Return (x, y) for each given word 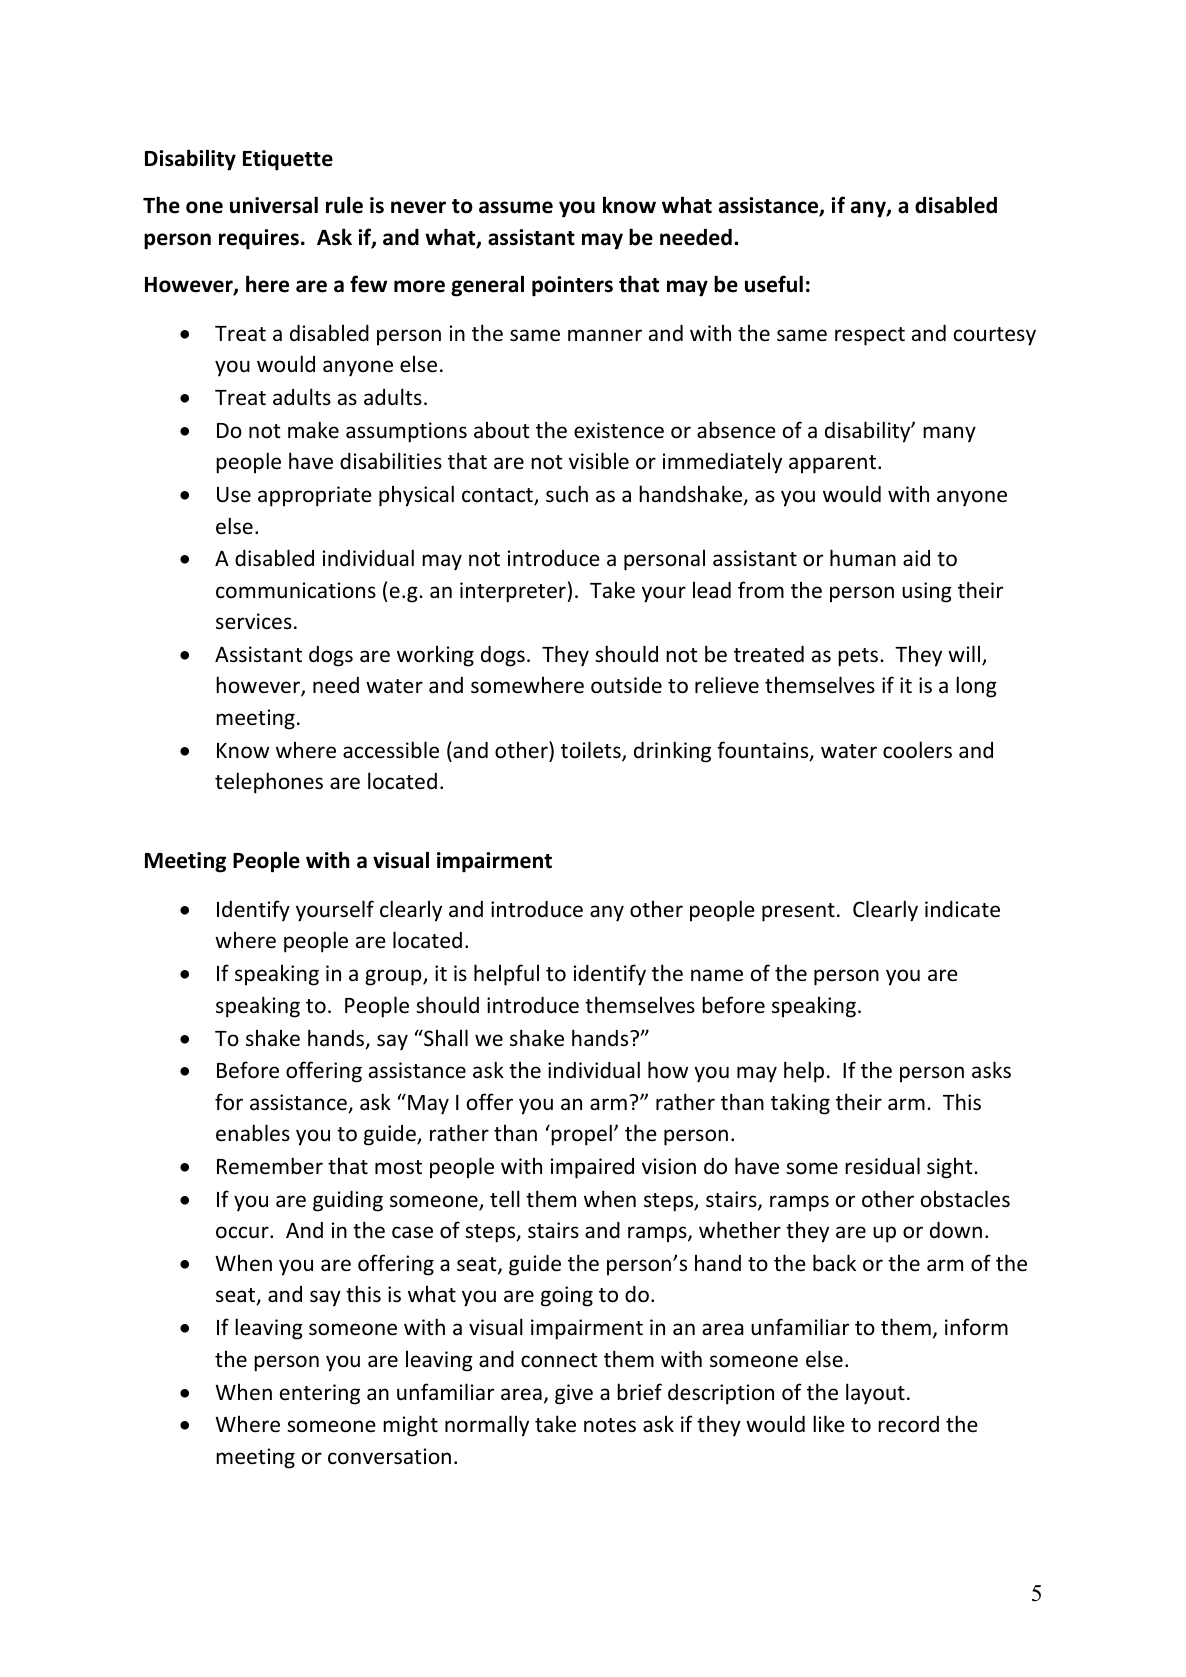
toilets (592, 751)
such (567, 494)
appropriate (315, 496)
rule (344, 205)
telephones (269, 783)
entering (320, 1394)
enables (253, 1133)
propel (580, 1135)
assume (516, 207)
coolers (917, 750)
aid (916, 558)
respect (870, 336)
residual (882, 1166)
